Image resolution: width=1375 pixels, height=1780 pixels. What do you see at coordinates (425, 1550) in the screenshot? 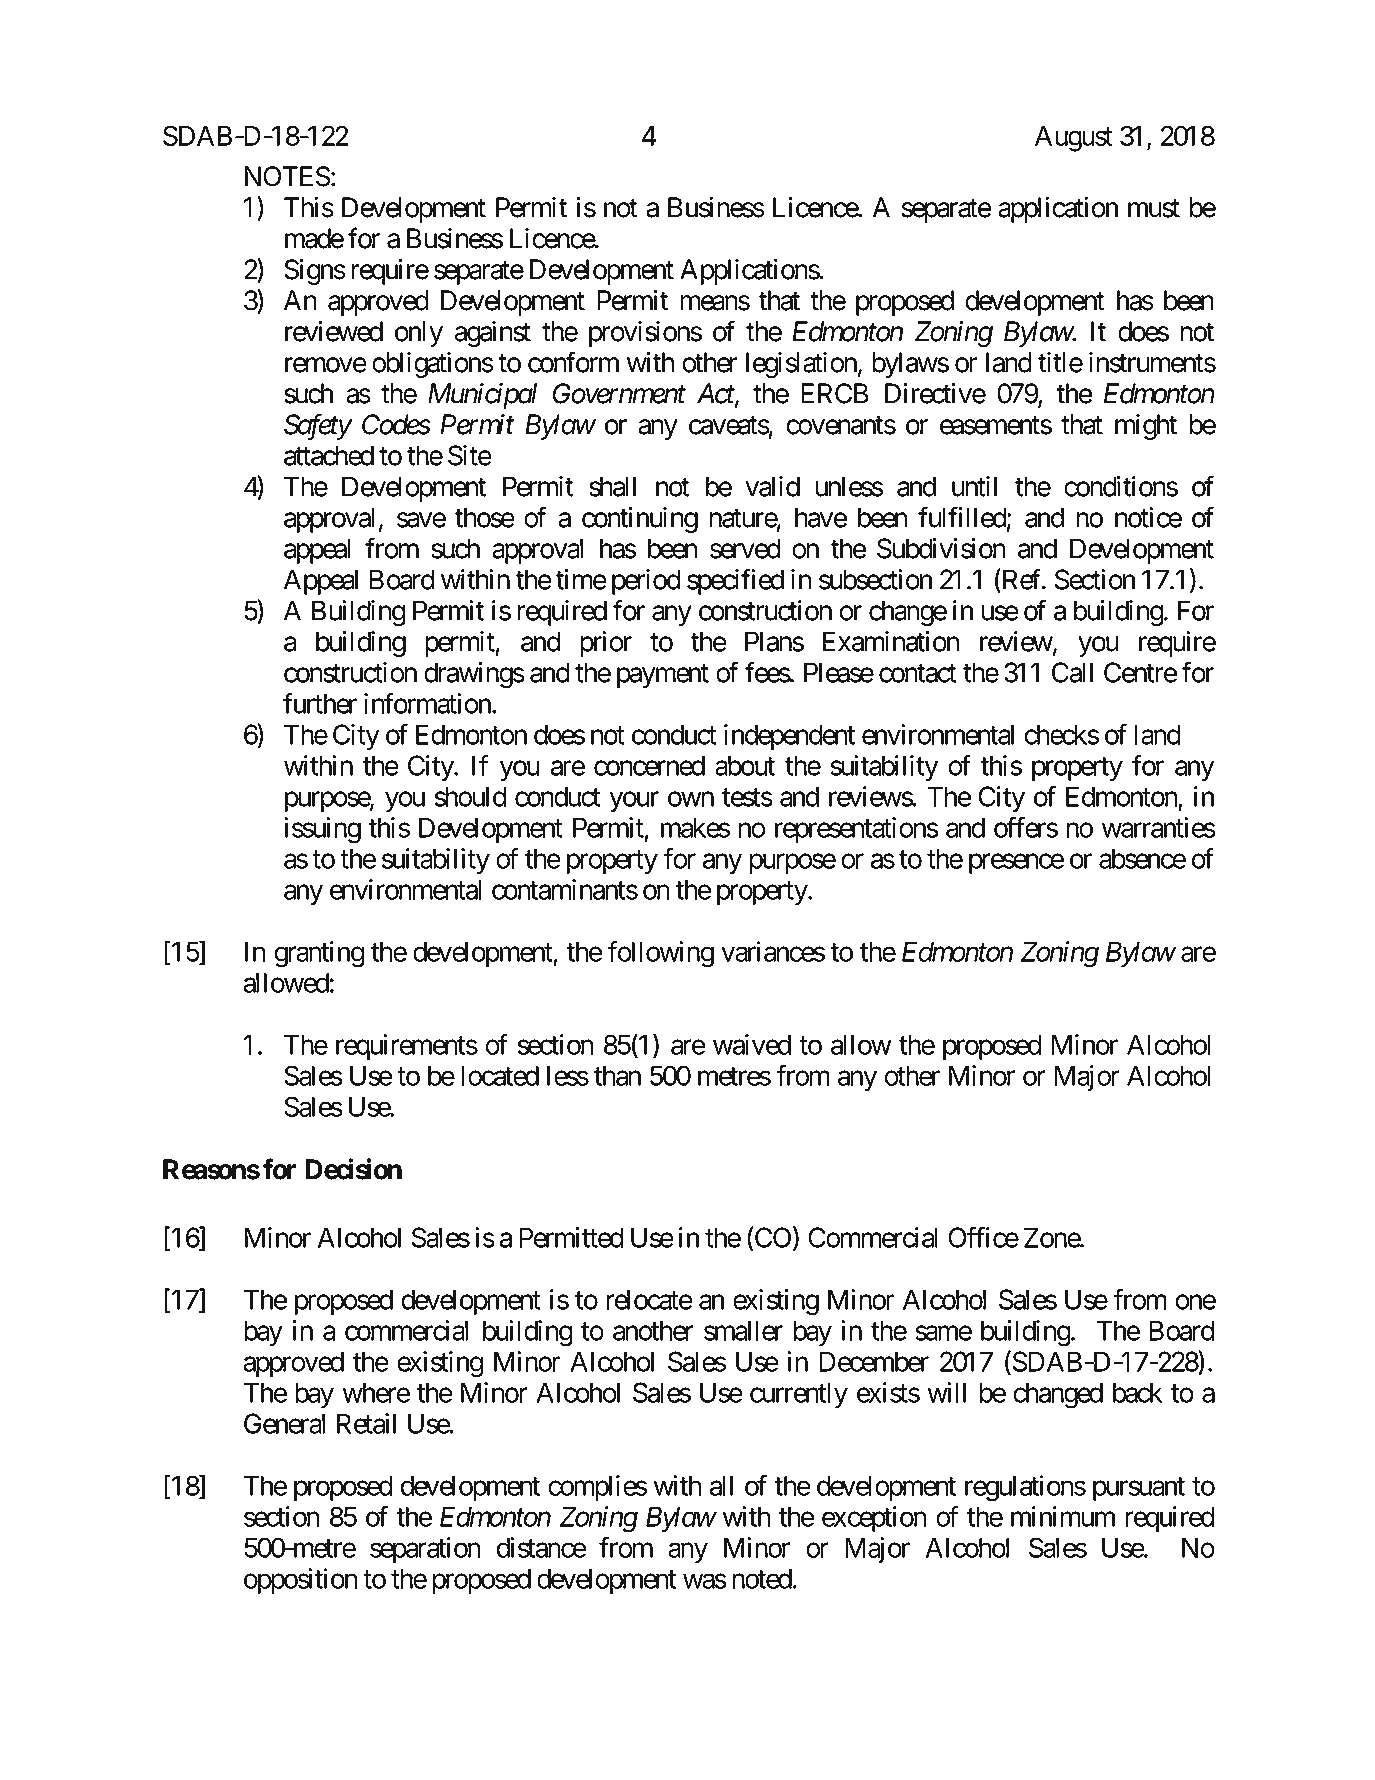
I see `separation` at bounding box center [425, 1550].
